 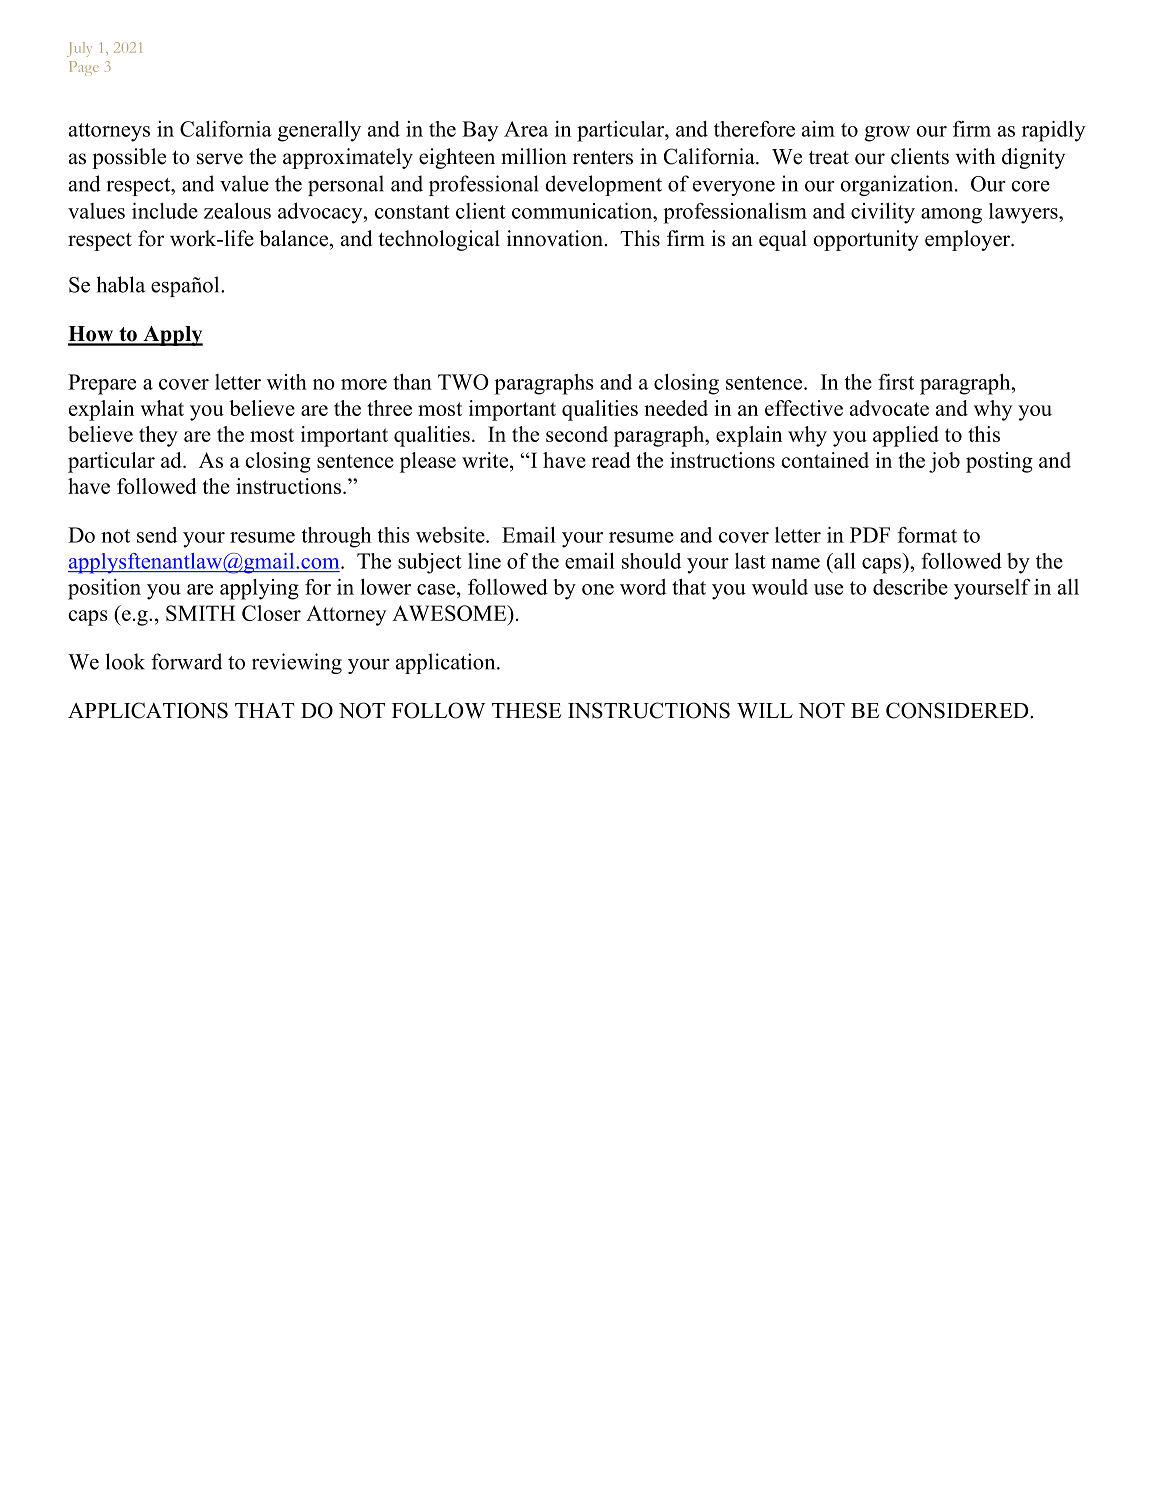 I want to click on what, so click(x=162, y=408).
